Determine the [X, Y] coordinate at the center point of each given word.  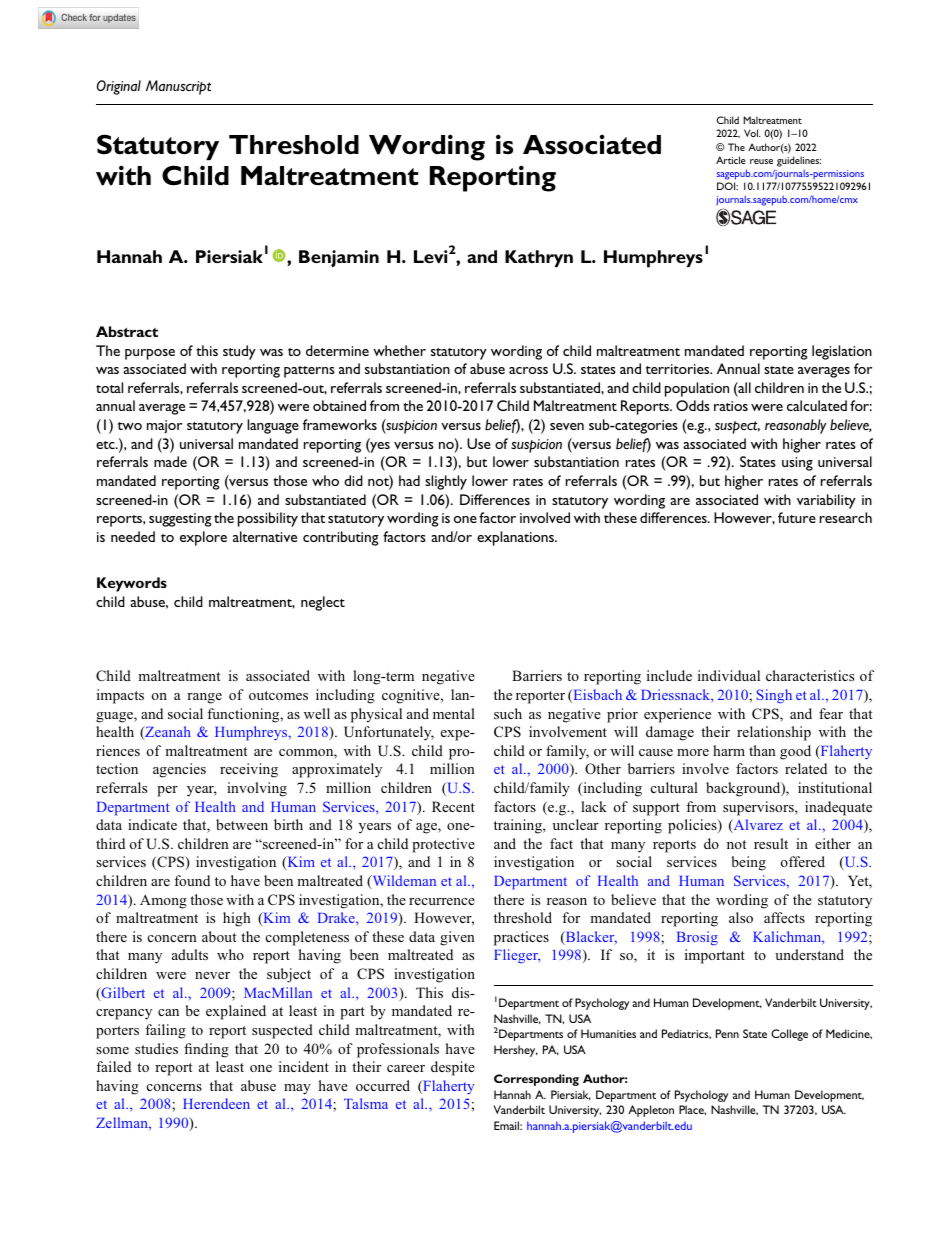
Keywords [132, 584]
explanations [516, 538]
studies [156, 1048]
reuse [761, 161]
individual [729, 675]
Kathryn [539, 258]
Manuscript [178, 87]
